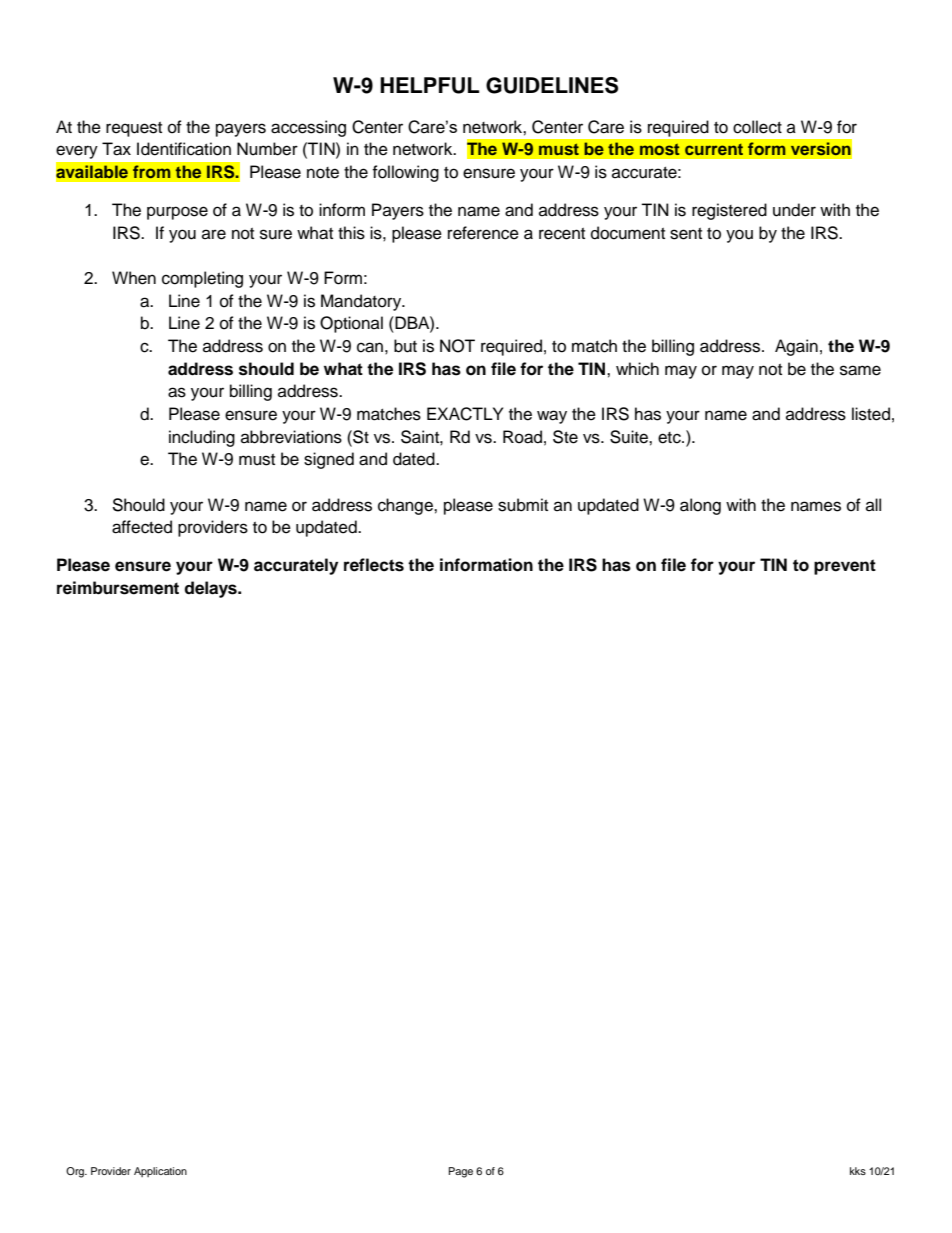 The width and height of the screenshot is (952, 1233). I want to click on Application, so click(160, 1172).
